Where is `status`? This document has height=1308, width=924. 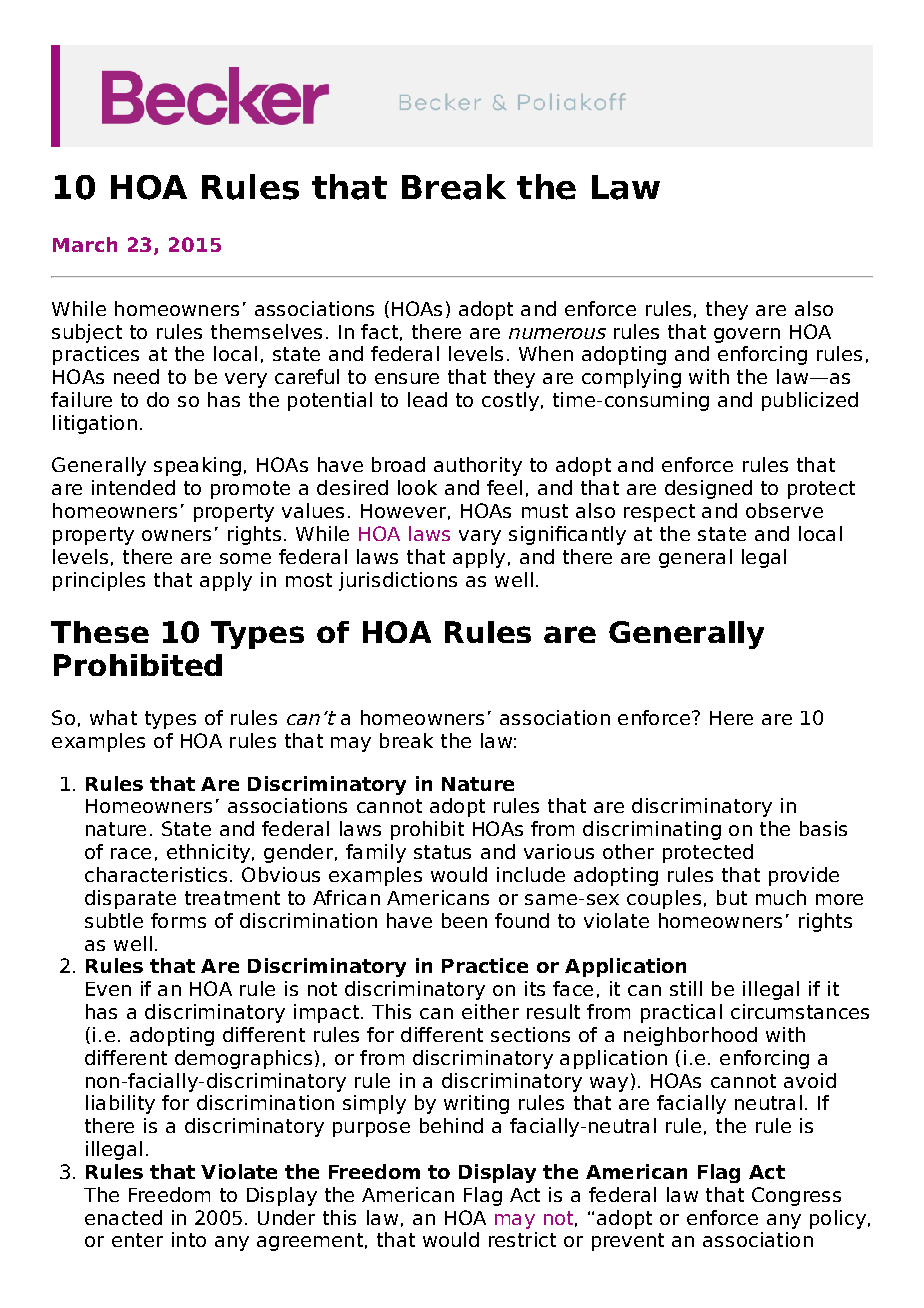
status is located at coordinates (442, 852).
